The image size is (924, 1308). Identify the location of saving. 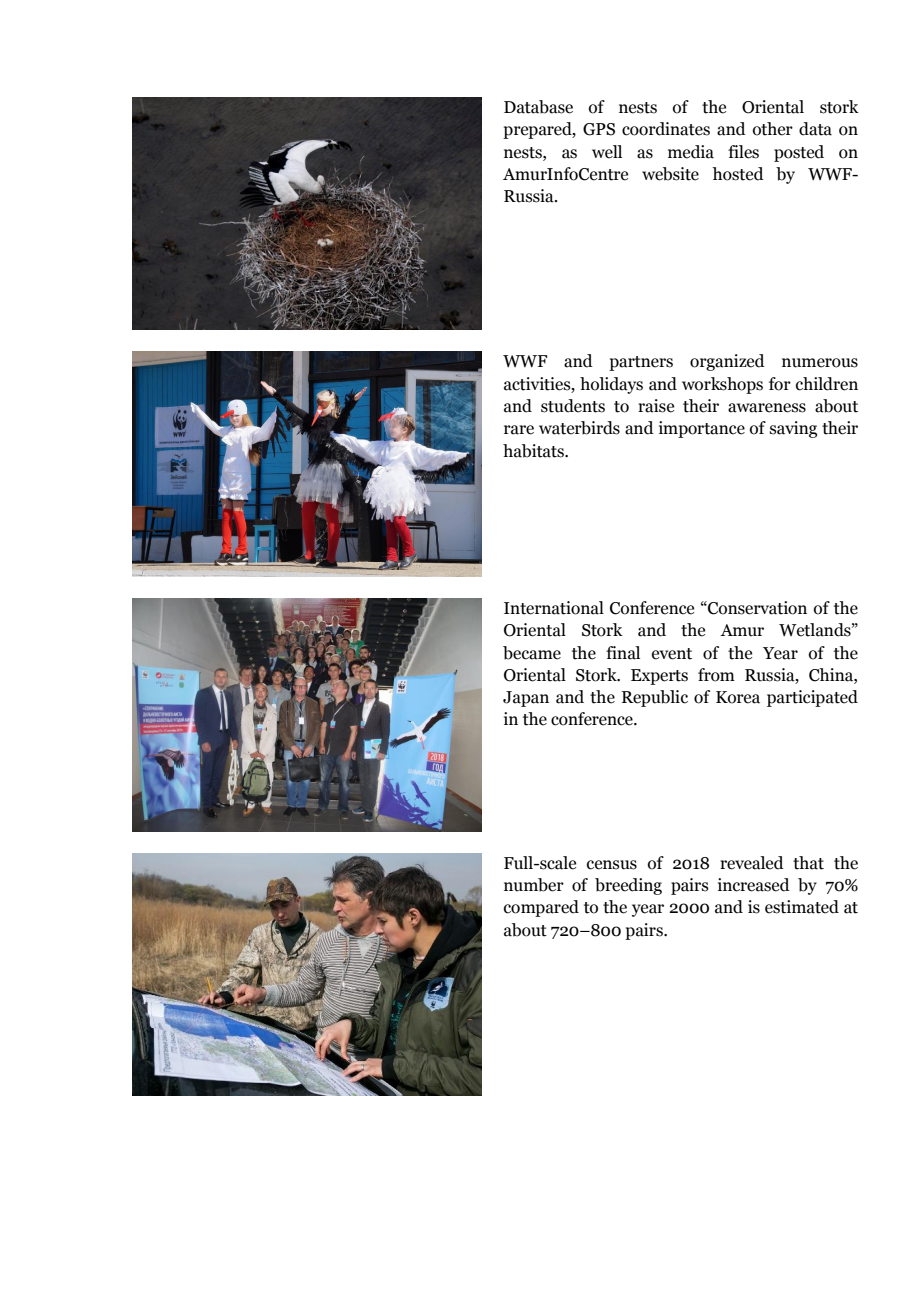
(793, 429).
